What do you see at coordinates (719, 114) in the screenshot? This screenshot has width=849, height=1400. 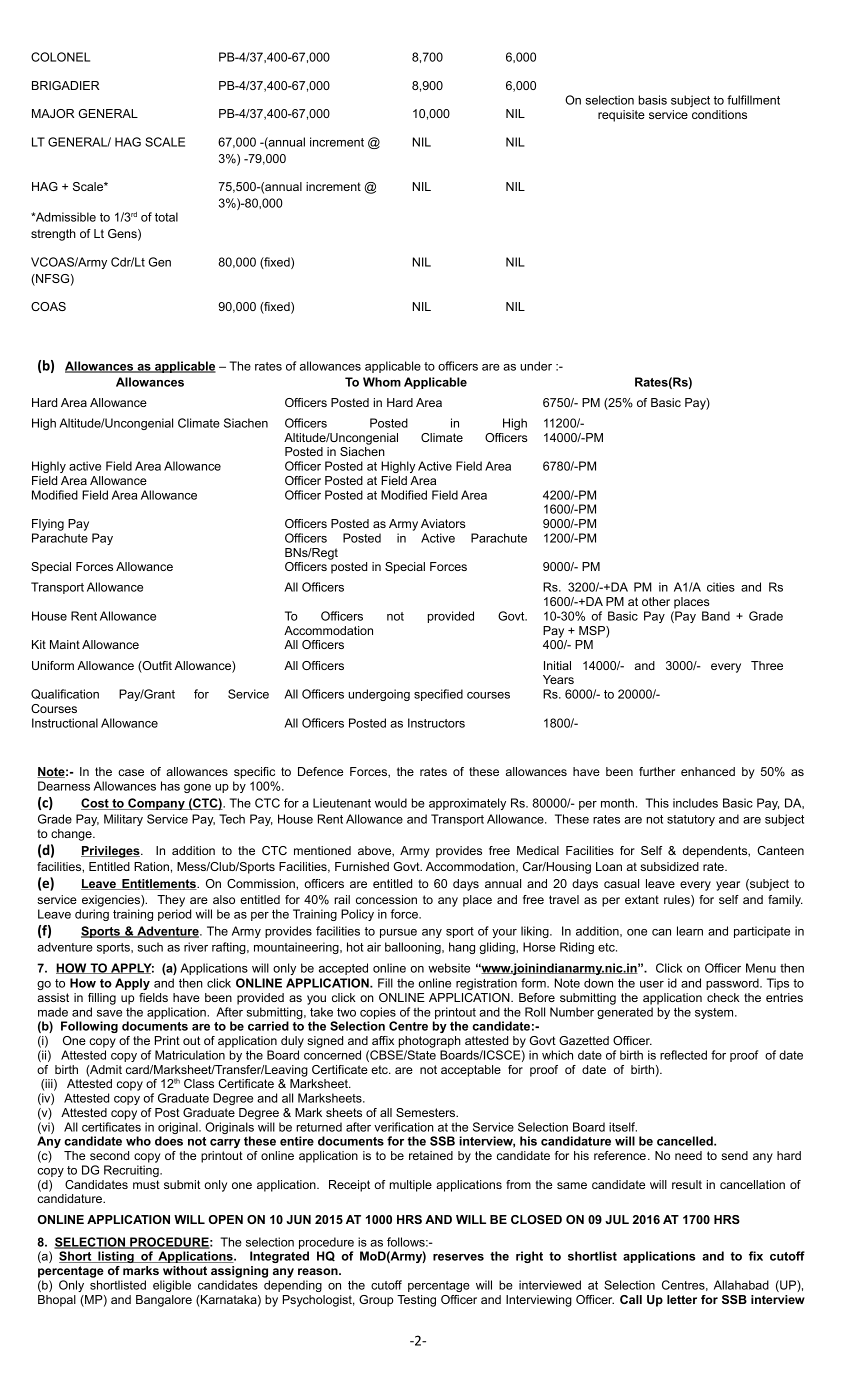 I see `conditions` at bounding box center [719, 114].
